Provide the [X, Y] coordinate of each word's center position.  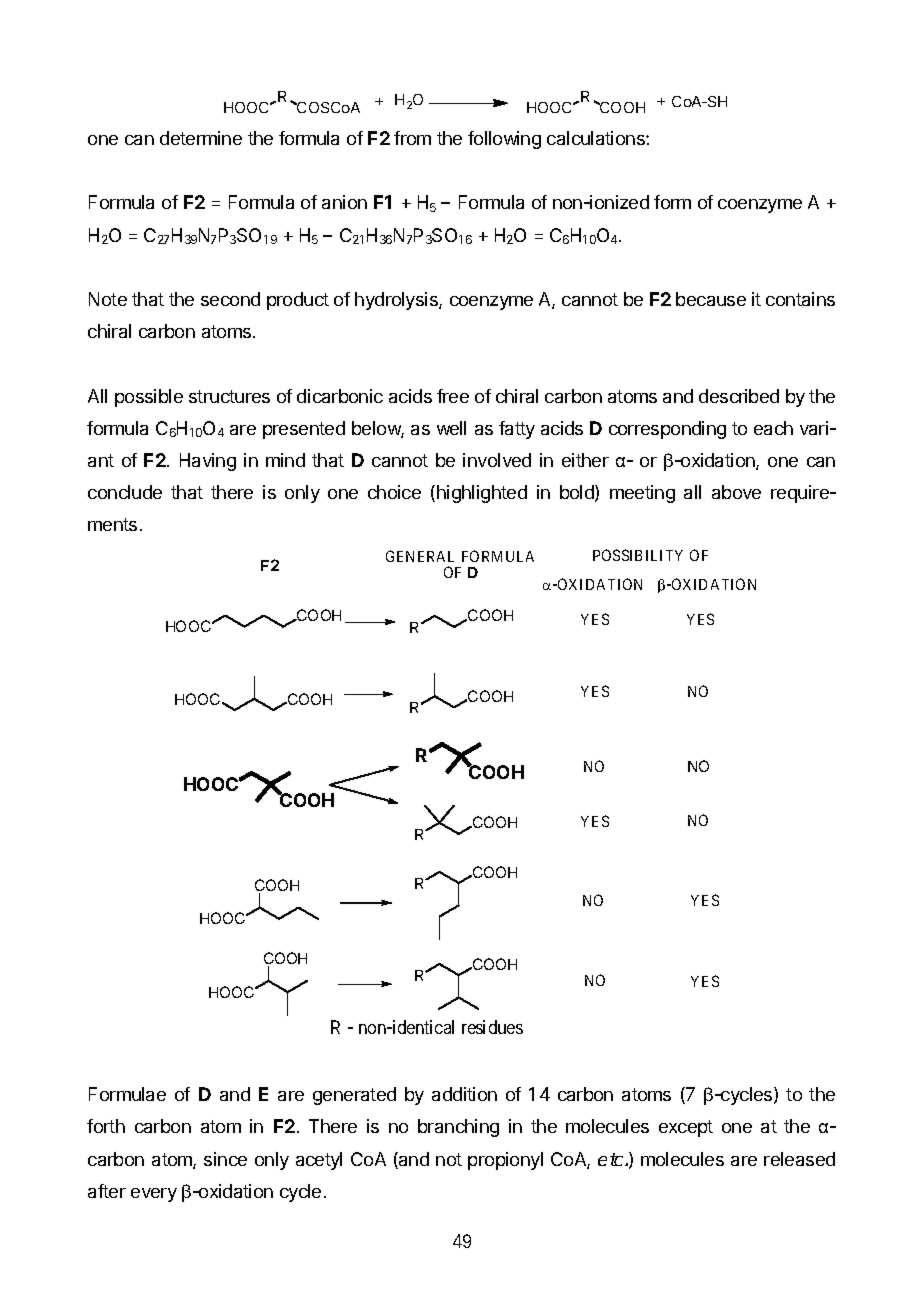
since [225, 1159]
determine [201, 138]
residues [492, 1027]
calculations [597, 138]
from [412, 138]
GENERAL [420, 556]
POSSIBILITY [638, 555]
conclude [125, 492]
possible [149, 398]
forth [106, 1126]
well [451, 428]
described [739, 396]
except [686, 1128]
